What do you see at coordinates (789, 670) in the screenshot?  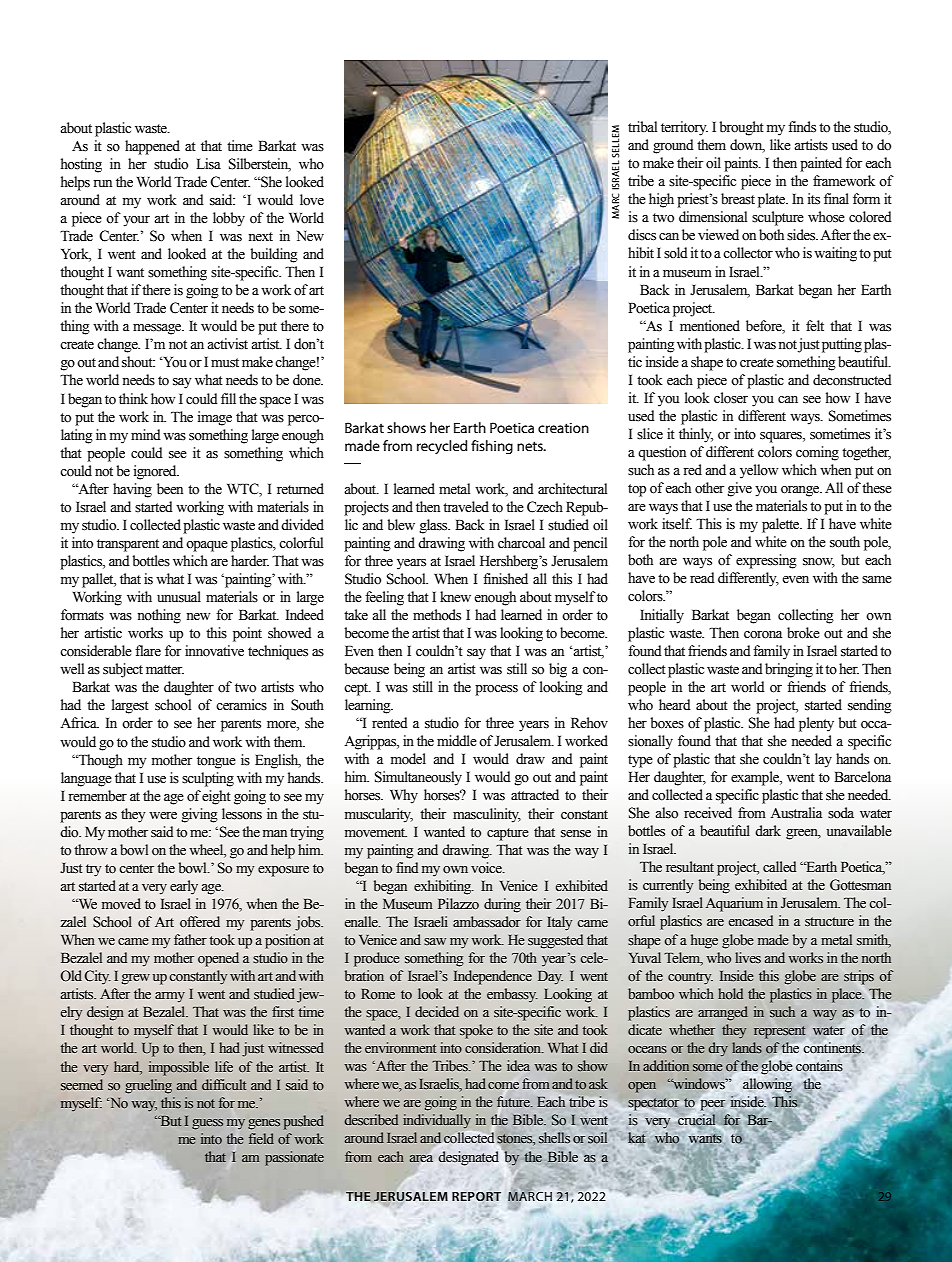 I see `bringing` at bounding box center [789, 670].
